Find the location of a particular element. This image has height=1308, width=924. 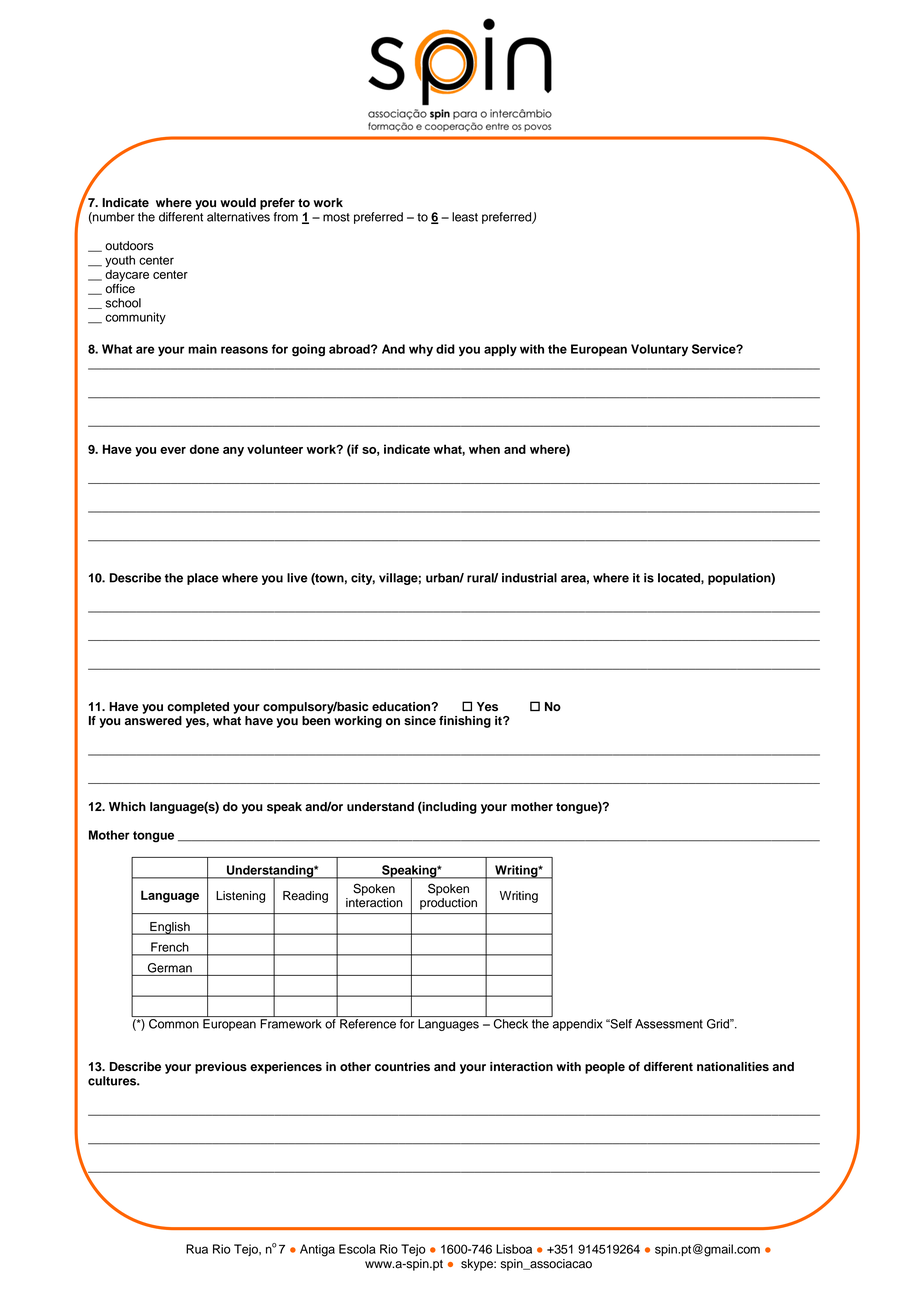

Assessment is located at coordinates (669, 1024).
